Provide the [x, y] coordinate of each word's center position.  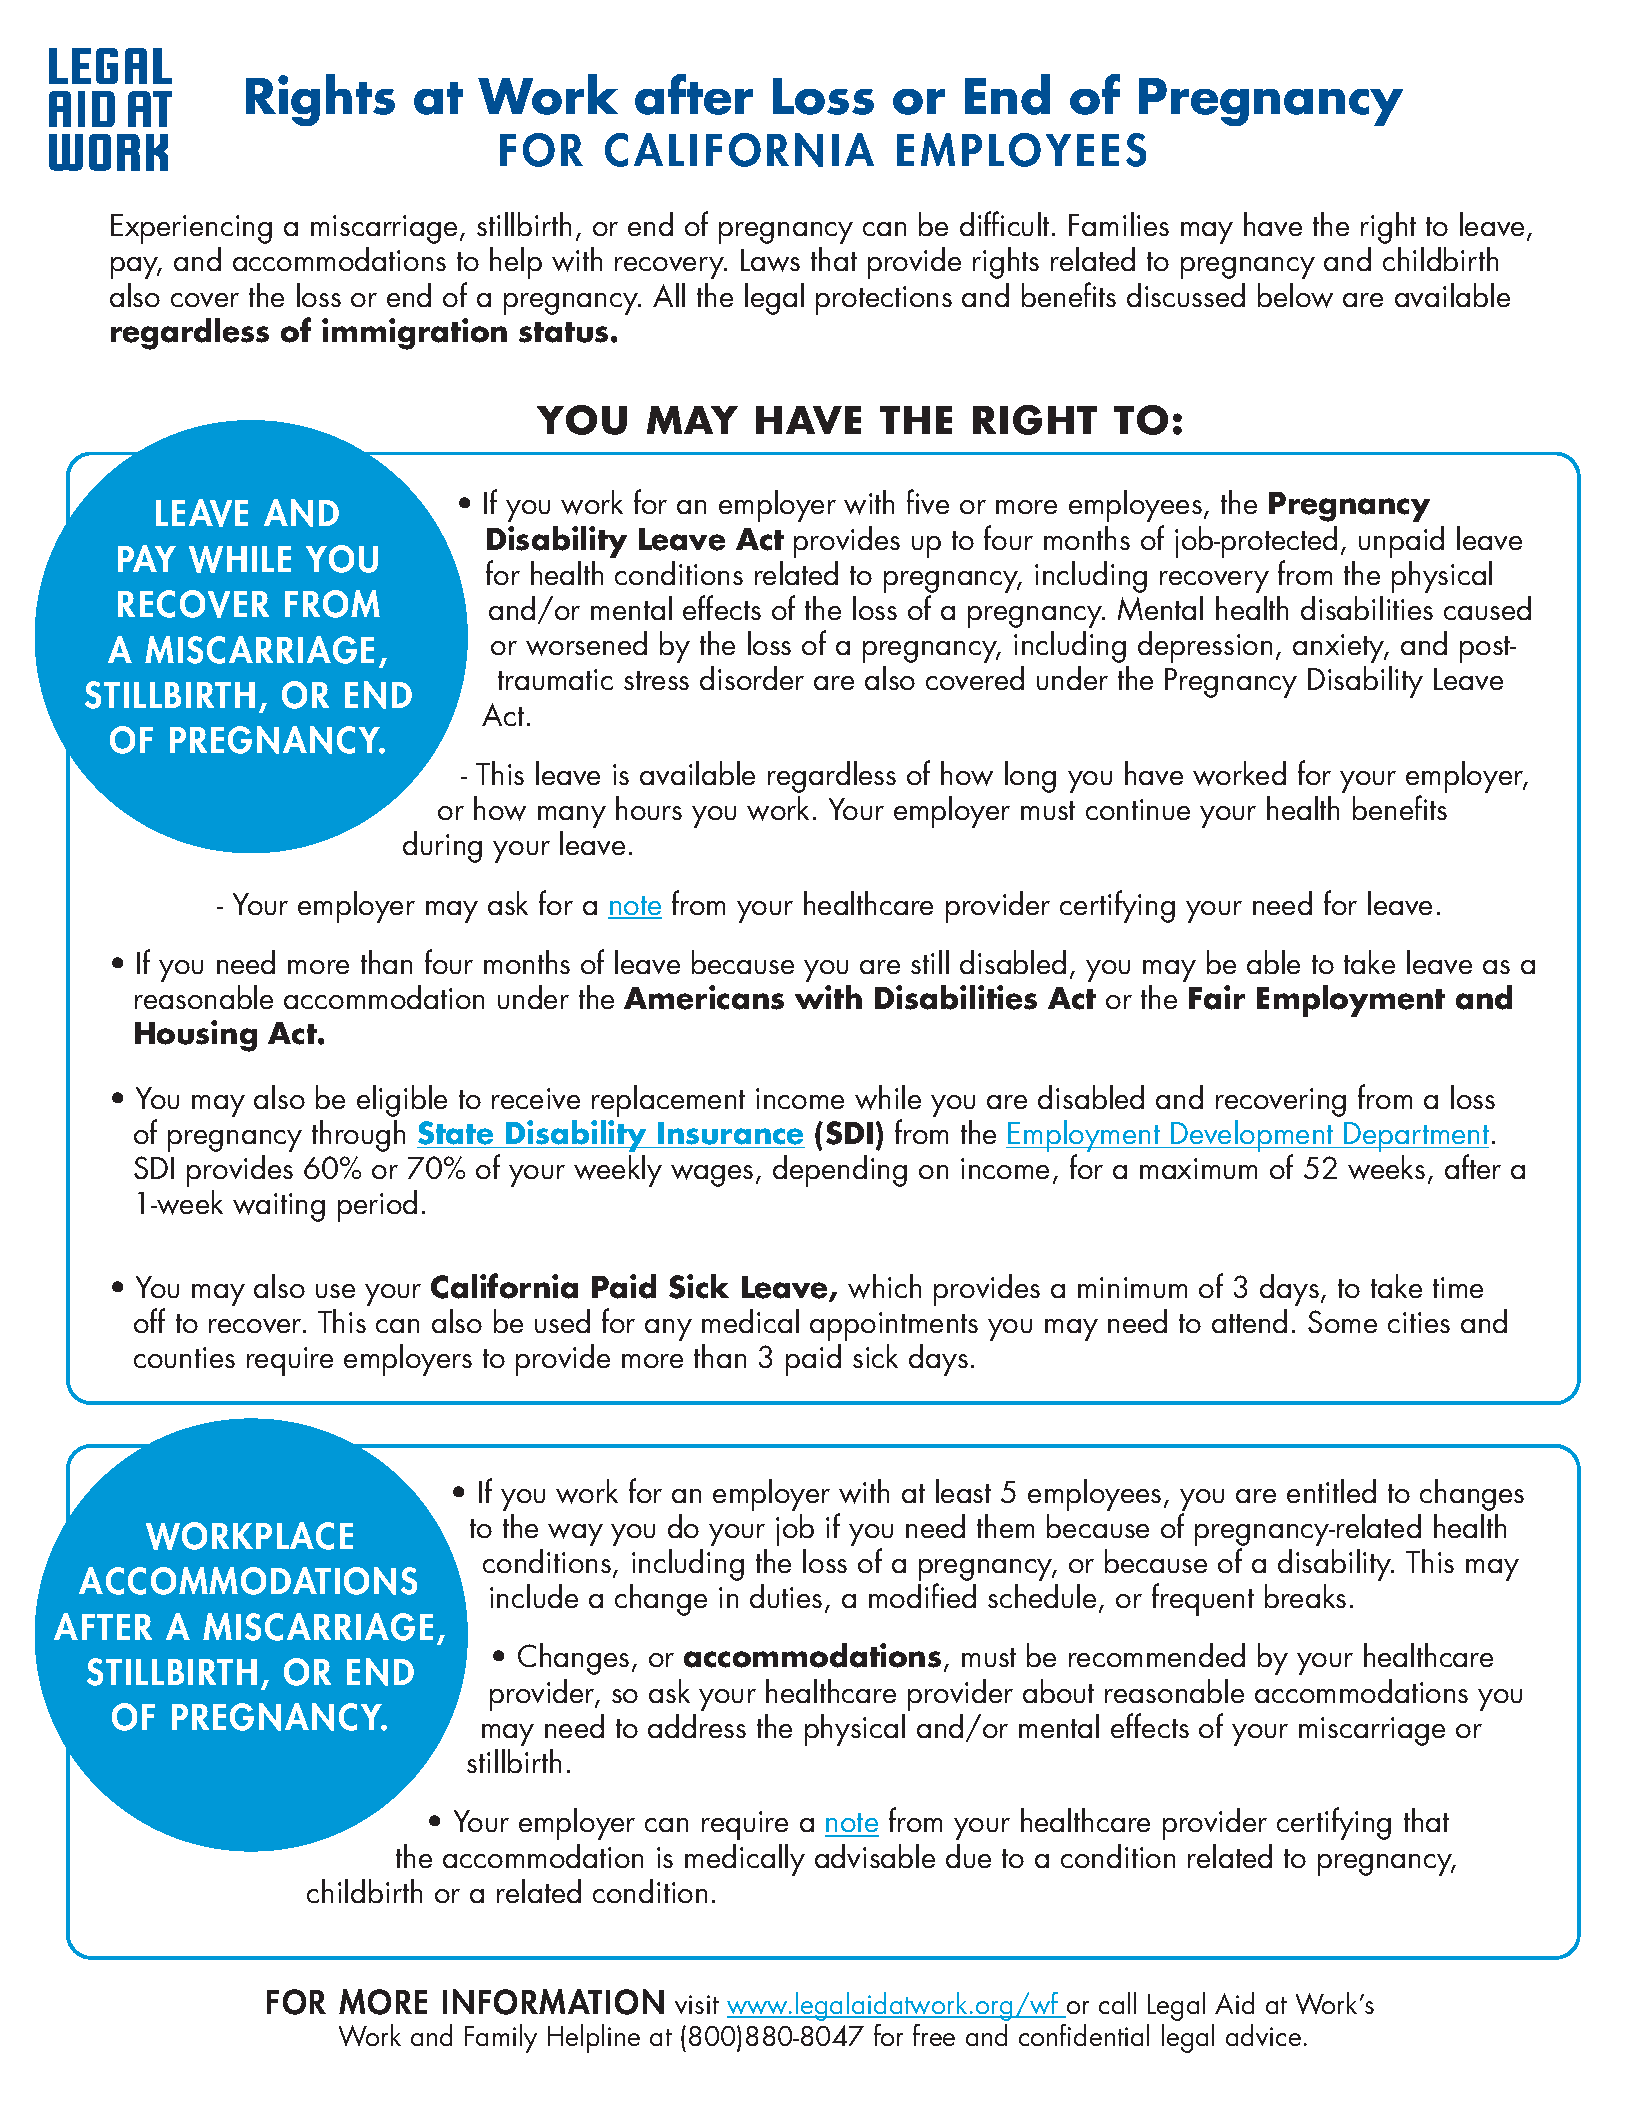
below [1295, 295]
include [534, 1596]
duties [786, 1596]
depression [1205, 647]
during [442, 847]
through [358, 1136]
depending [840, 1171]
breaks [1305, 1596]
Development [1252, 1137]
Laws [770, 260]
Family [501, 2038]
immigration [414, 334]
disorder [752, 678]
